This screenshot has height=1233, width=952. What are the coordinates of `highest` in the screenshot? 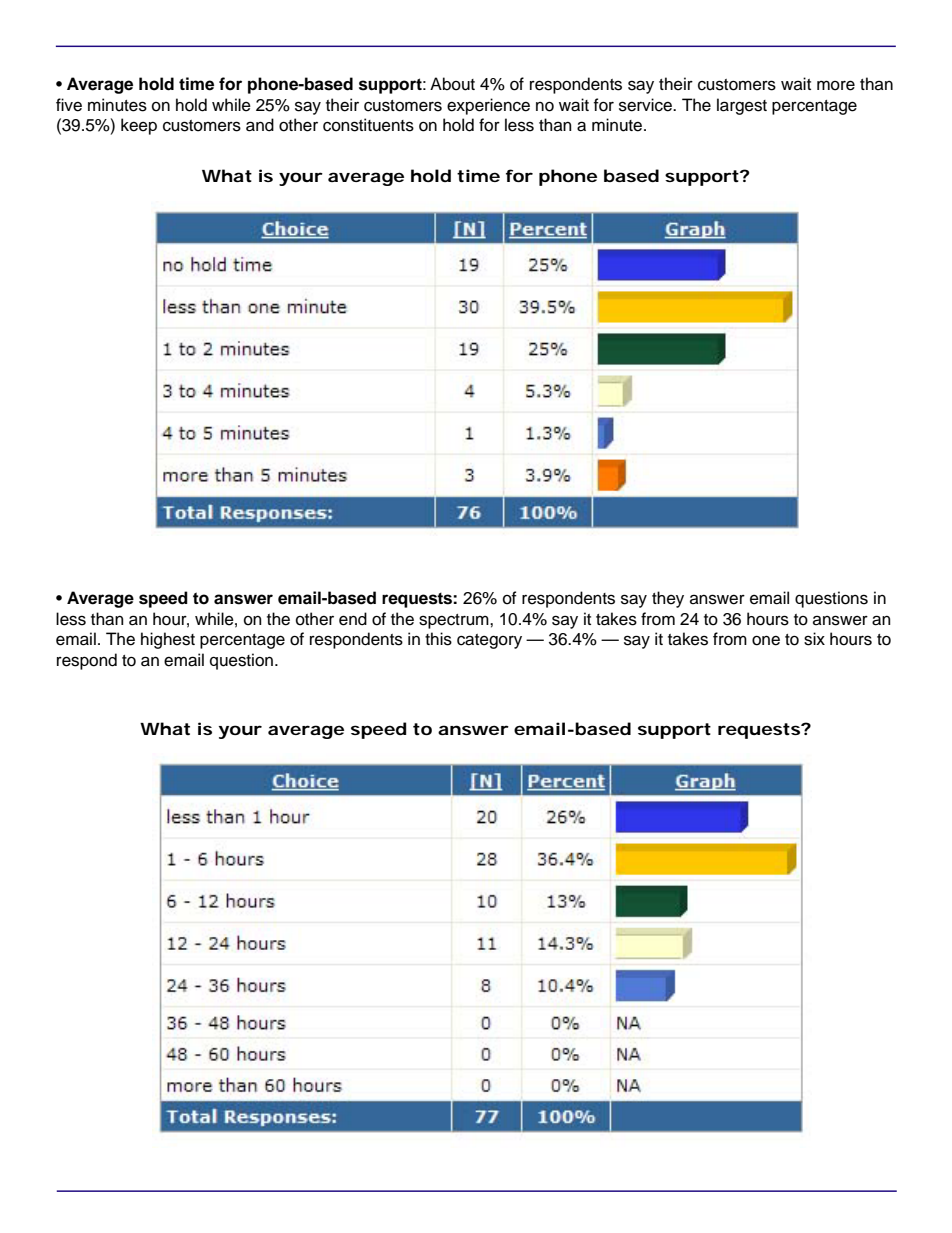 It's located at (168, 640).
